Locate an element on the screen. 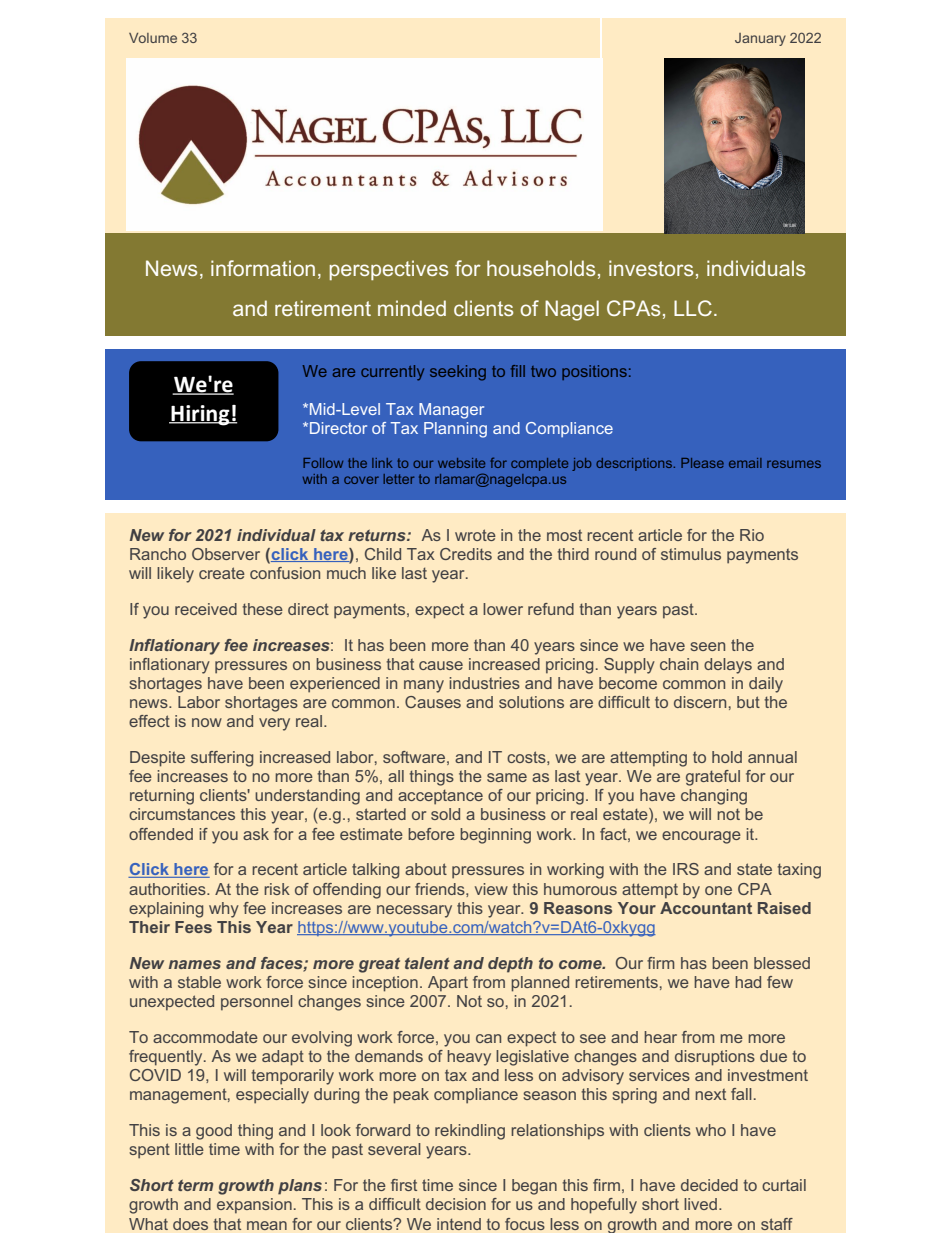 The height and width of the screenshot is (1233, 952). lower is located at coordinates (503, 609).
